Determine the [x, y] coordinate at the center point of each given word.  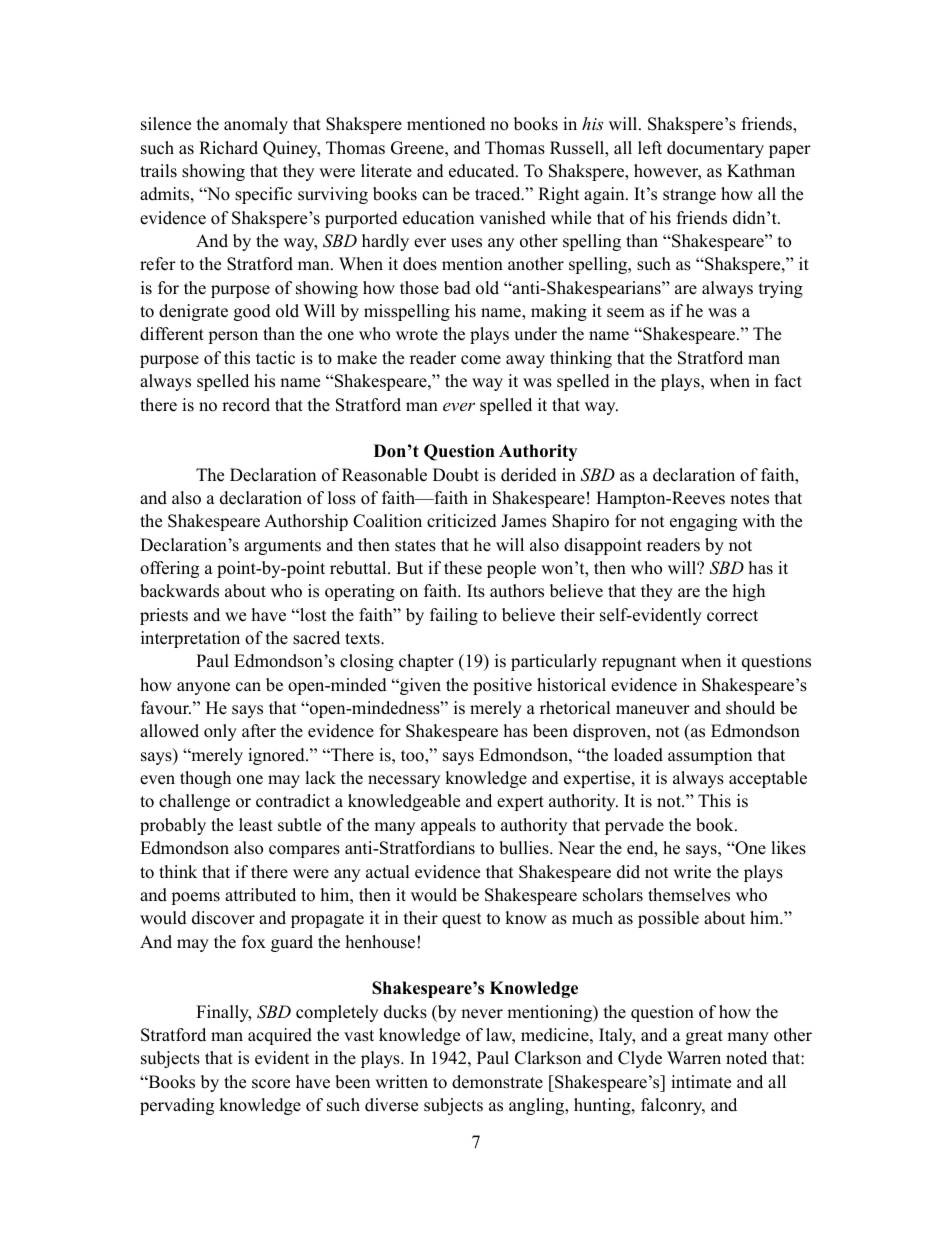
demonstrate [497, 1082]
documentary [715, 149]
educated [483, 171]
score [271, 1084]
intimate [701, 1082]
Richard [228, 148]
